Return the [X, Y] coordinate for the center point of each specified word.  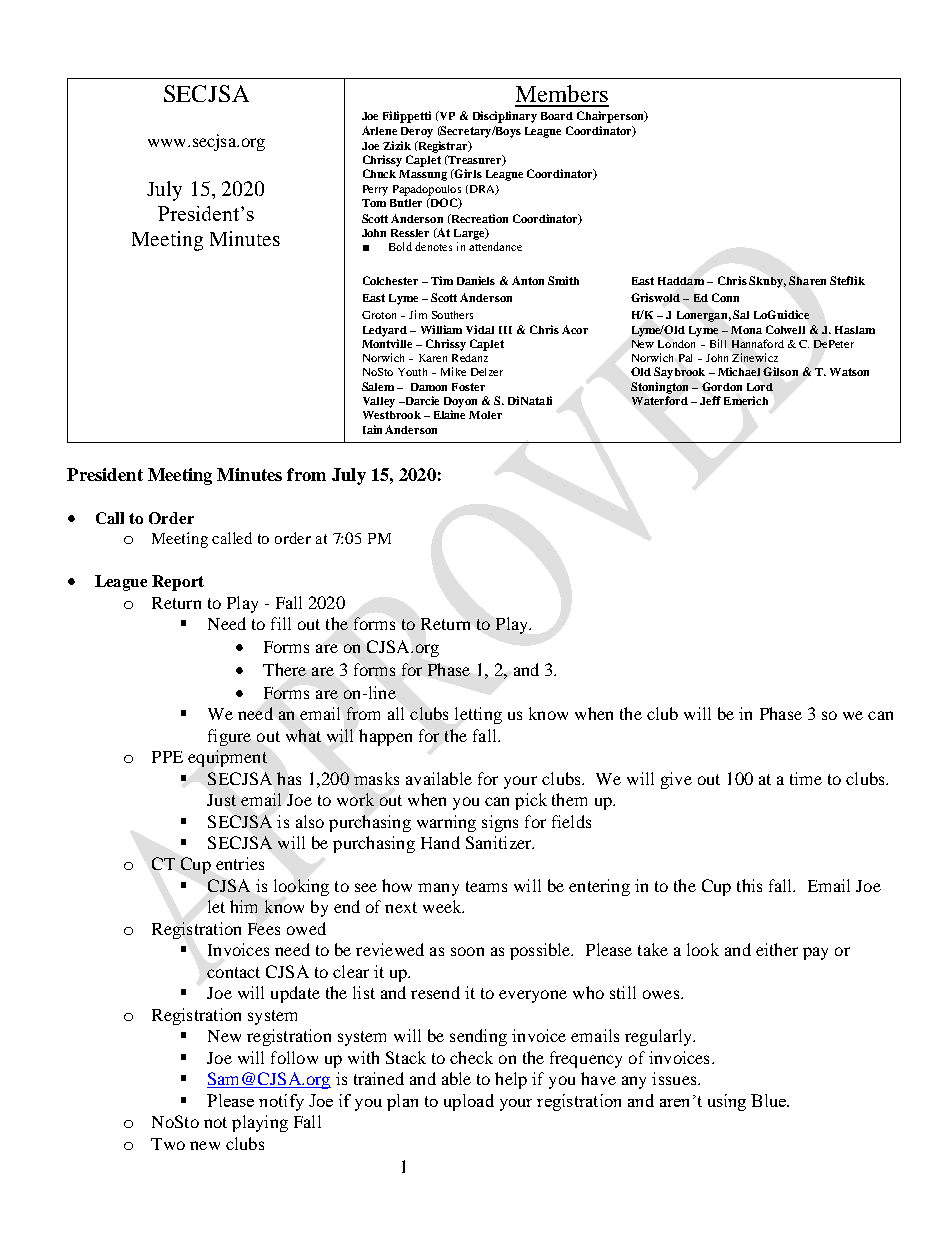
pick [531, 801]
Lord [760, 387]
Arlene [379, 130]
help [511, 1080]
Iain [372, 429]
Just [221, 800]
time [806, 778]
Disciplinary [505, 117]
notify [281, 1102]
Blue [770, 1100]
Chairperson [611, 117]
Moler [485, 415]
